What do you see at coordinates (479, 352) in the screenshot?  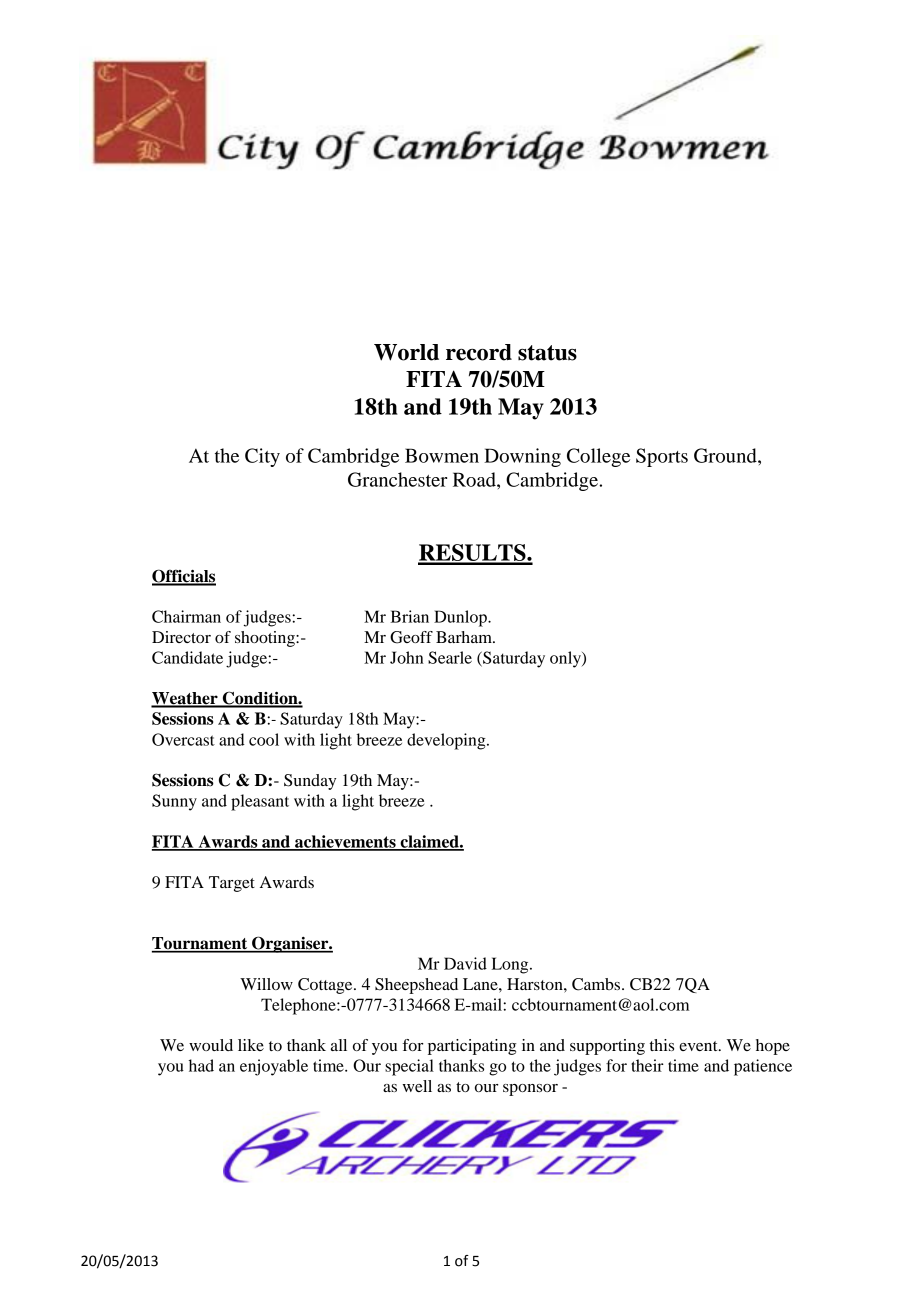 I see `record` at bounding box center [479, 352].
